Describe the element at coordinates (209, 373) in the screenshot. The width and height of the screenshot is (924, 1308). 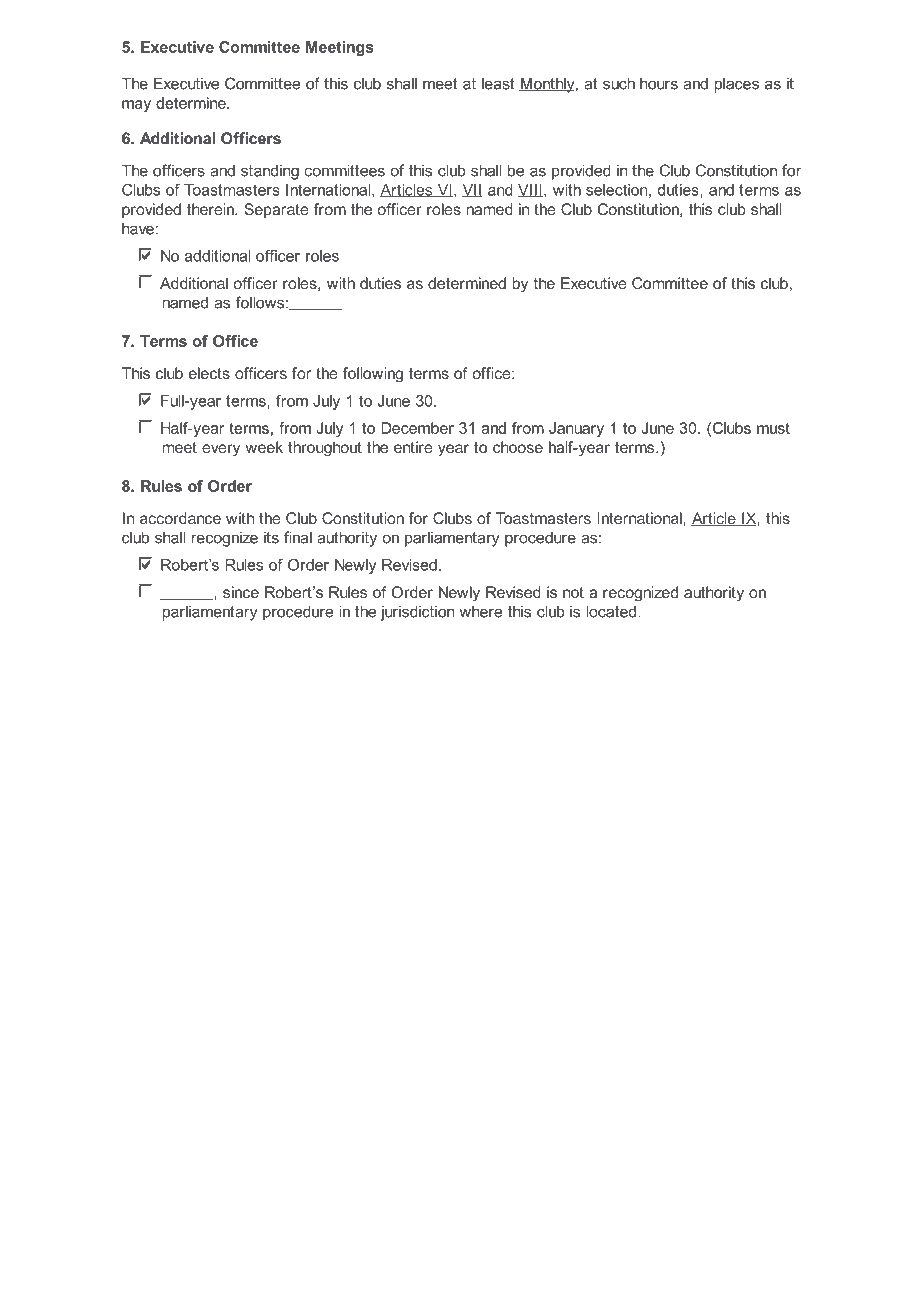
I see `elects` at that location.
